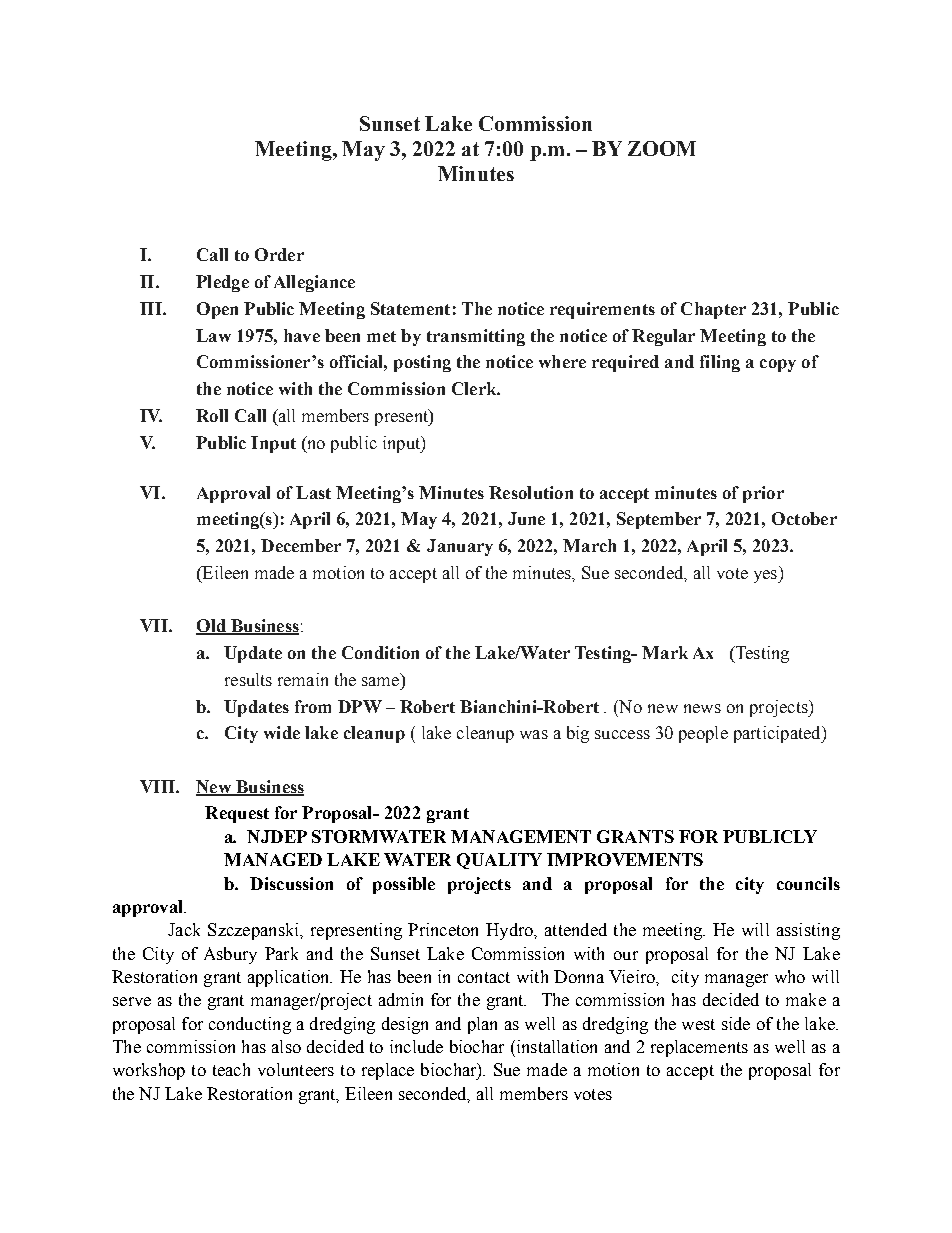 This image has width=952, height=1233. Describe the element at coordinates (212, 627) in the image. I see `Old` at that location.
